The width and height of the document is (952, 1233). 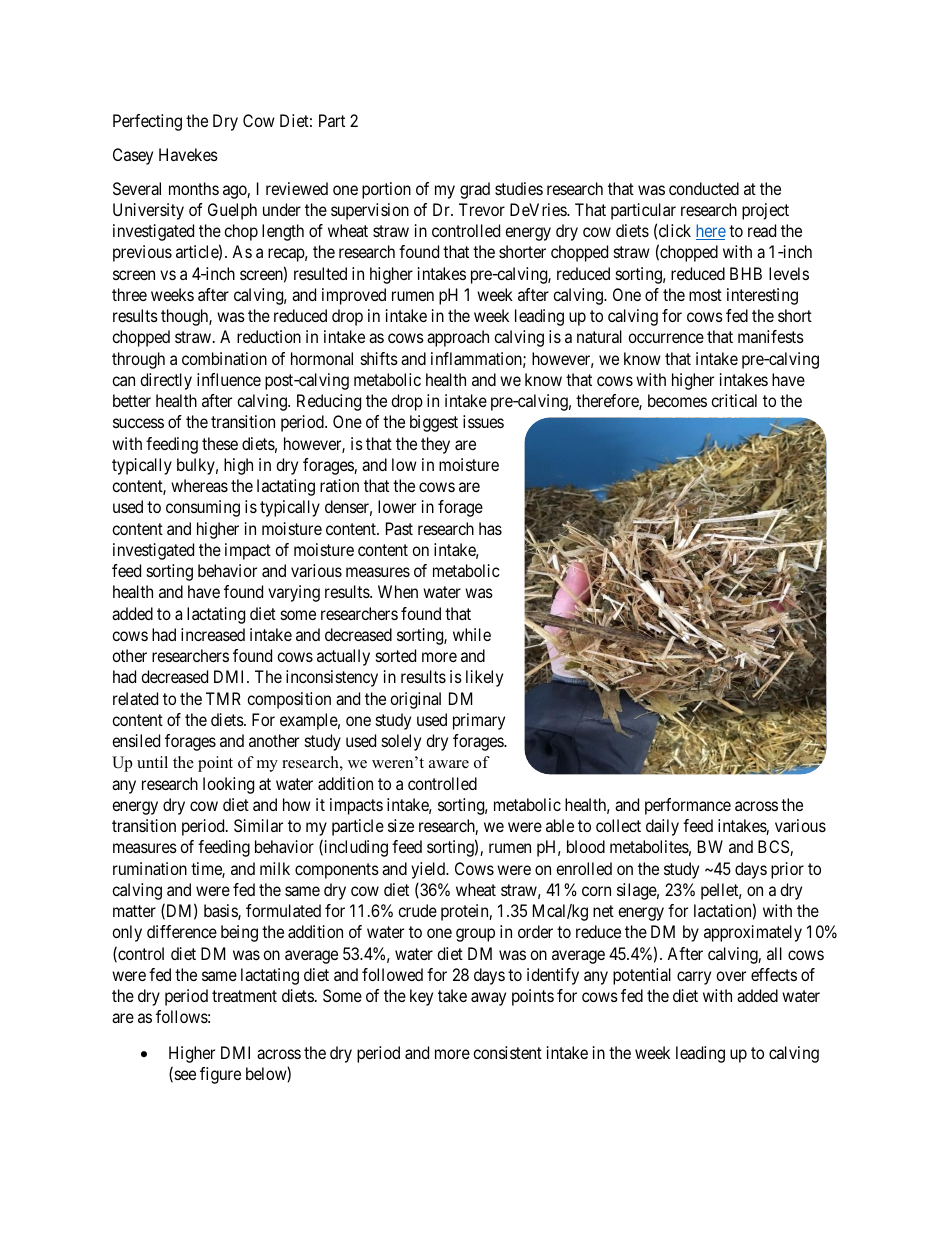 I want to click on aware, so click(x=449, y=764).
